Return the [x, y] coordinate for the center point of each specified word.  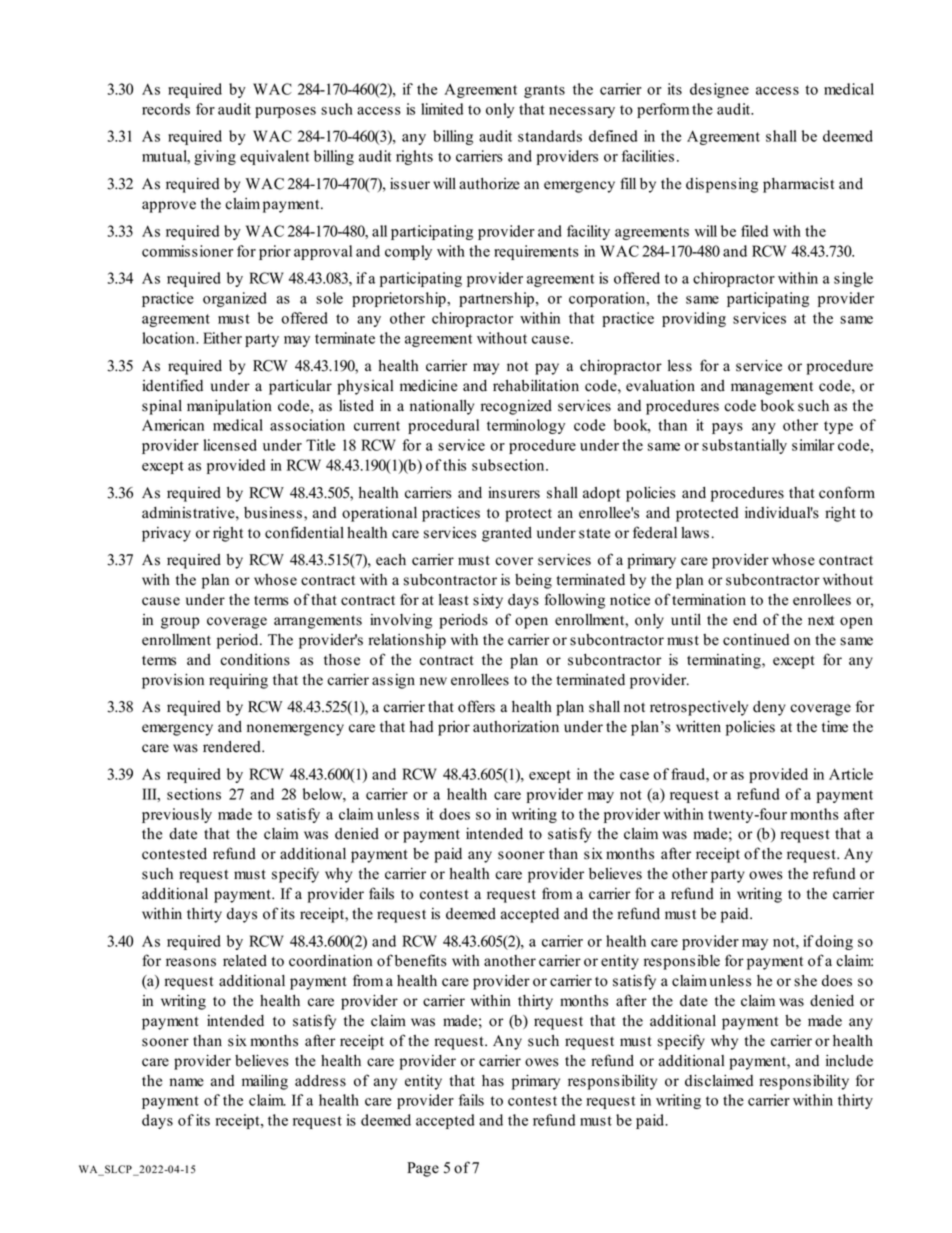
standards [550, 136]
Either [222, 338]
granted [507, 534]
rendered [233, 747]
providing [694, 319]
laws [695, 533]
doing [834, 942]
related [245, 961]
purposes [285, 112]
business [273, 513]
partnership [496, 299]
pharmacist [798, 185]
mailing [265, 1082]
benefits [421, 960]
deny [769, 708]
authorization [516, 727]
